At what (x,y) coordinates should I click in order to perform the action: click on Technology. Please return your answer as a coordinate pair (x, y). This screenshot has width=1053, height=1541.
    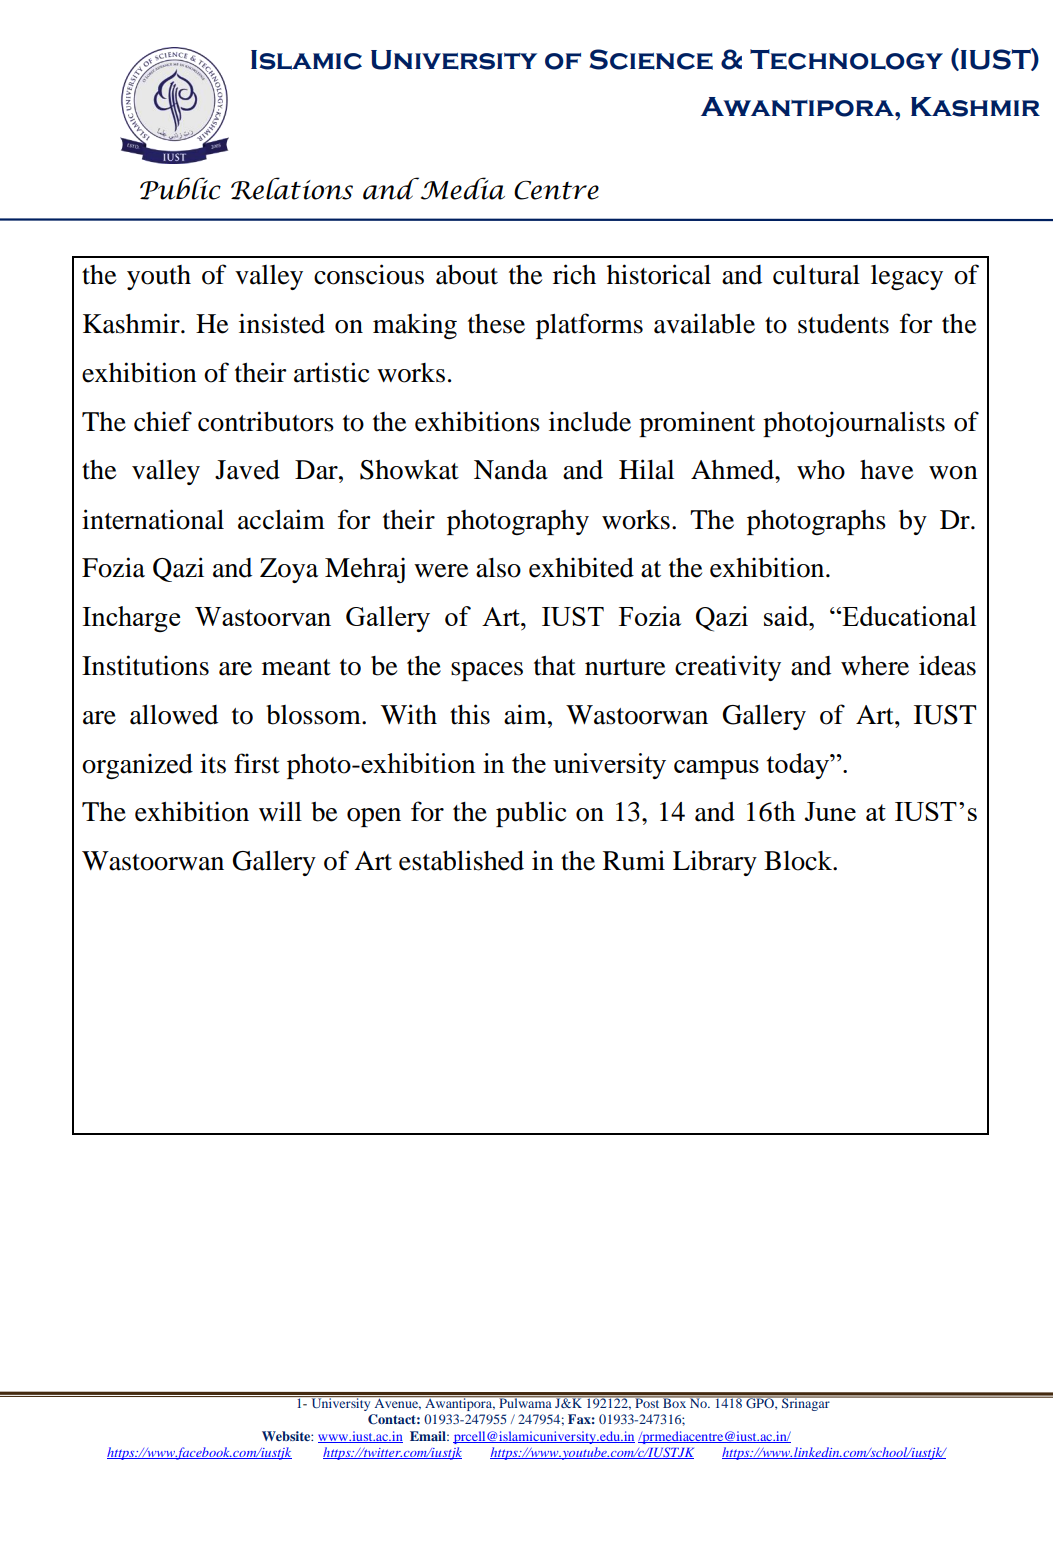
    Looking at the image, I should click on (846, 59).
